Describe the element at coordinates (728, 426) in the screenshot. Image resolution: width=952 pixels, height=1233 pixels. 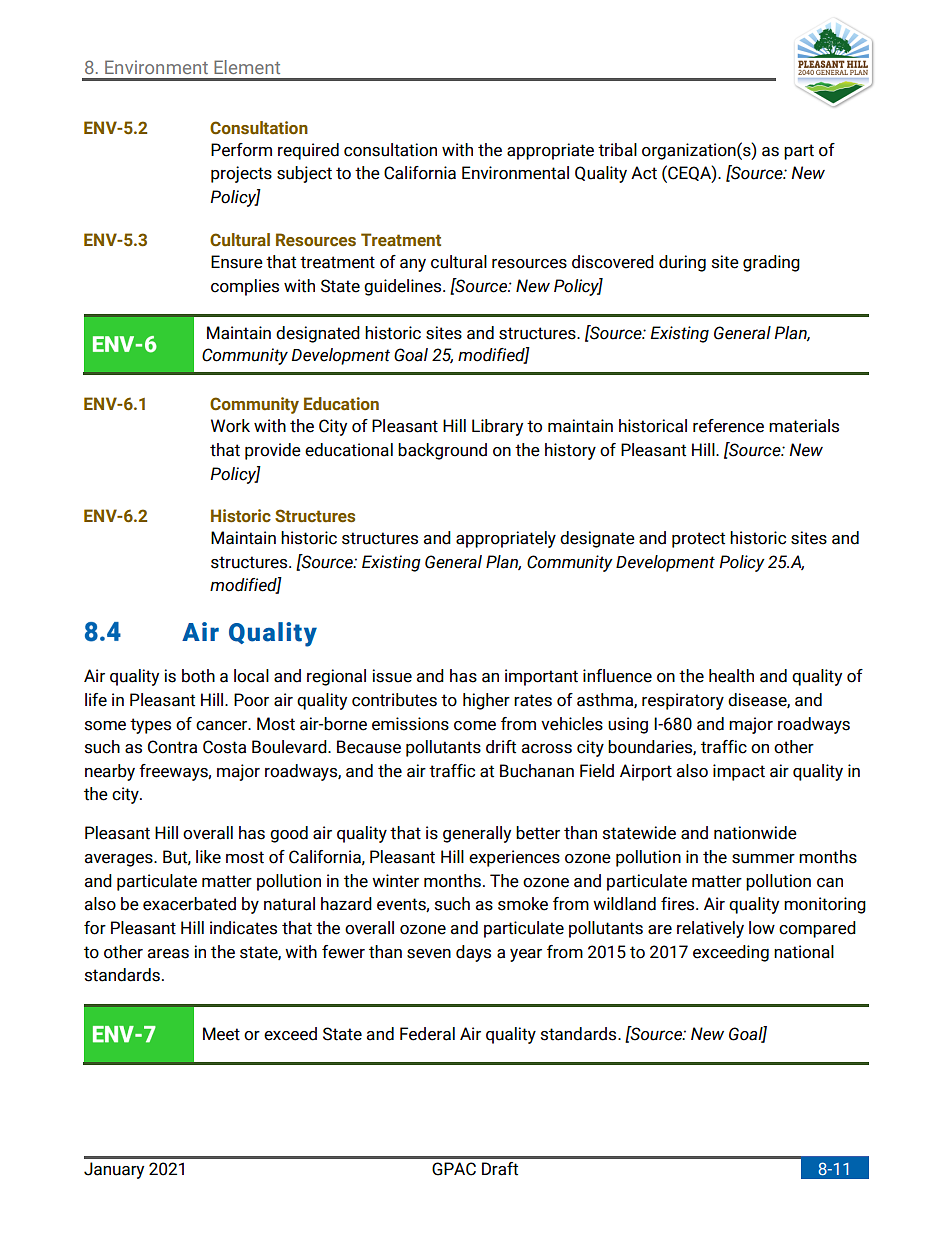
I see `reference` at that location.
